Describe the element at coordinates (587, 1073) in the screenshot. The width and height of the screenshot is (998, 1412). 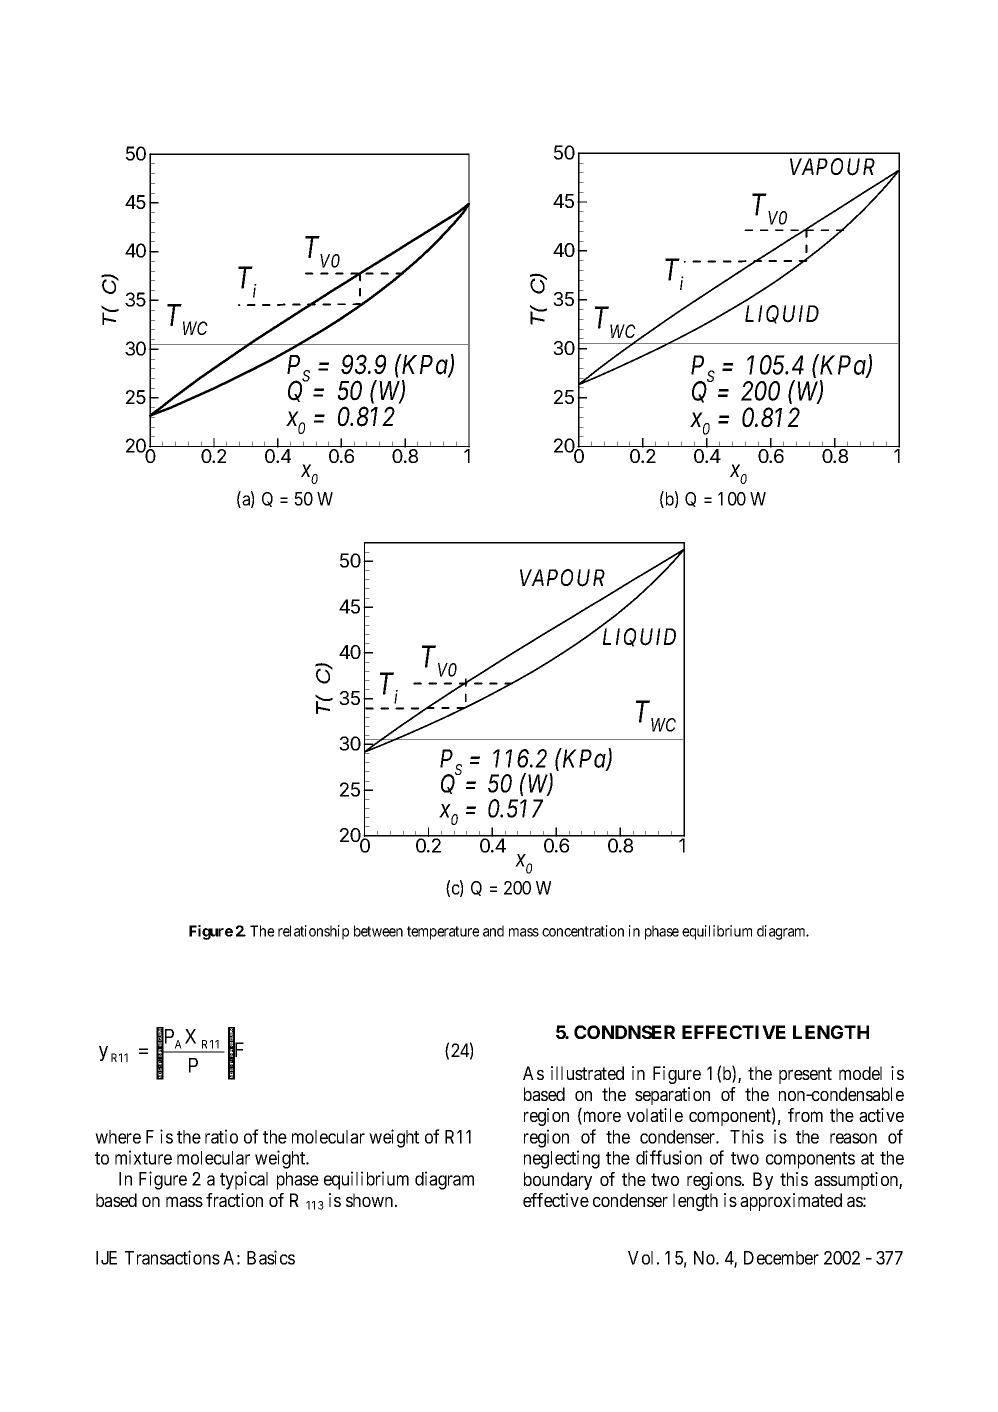
I see `illustrated` at that location.
